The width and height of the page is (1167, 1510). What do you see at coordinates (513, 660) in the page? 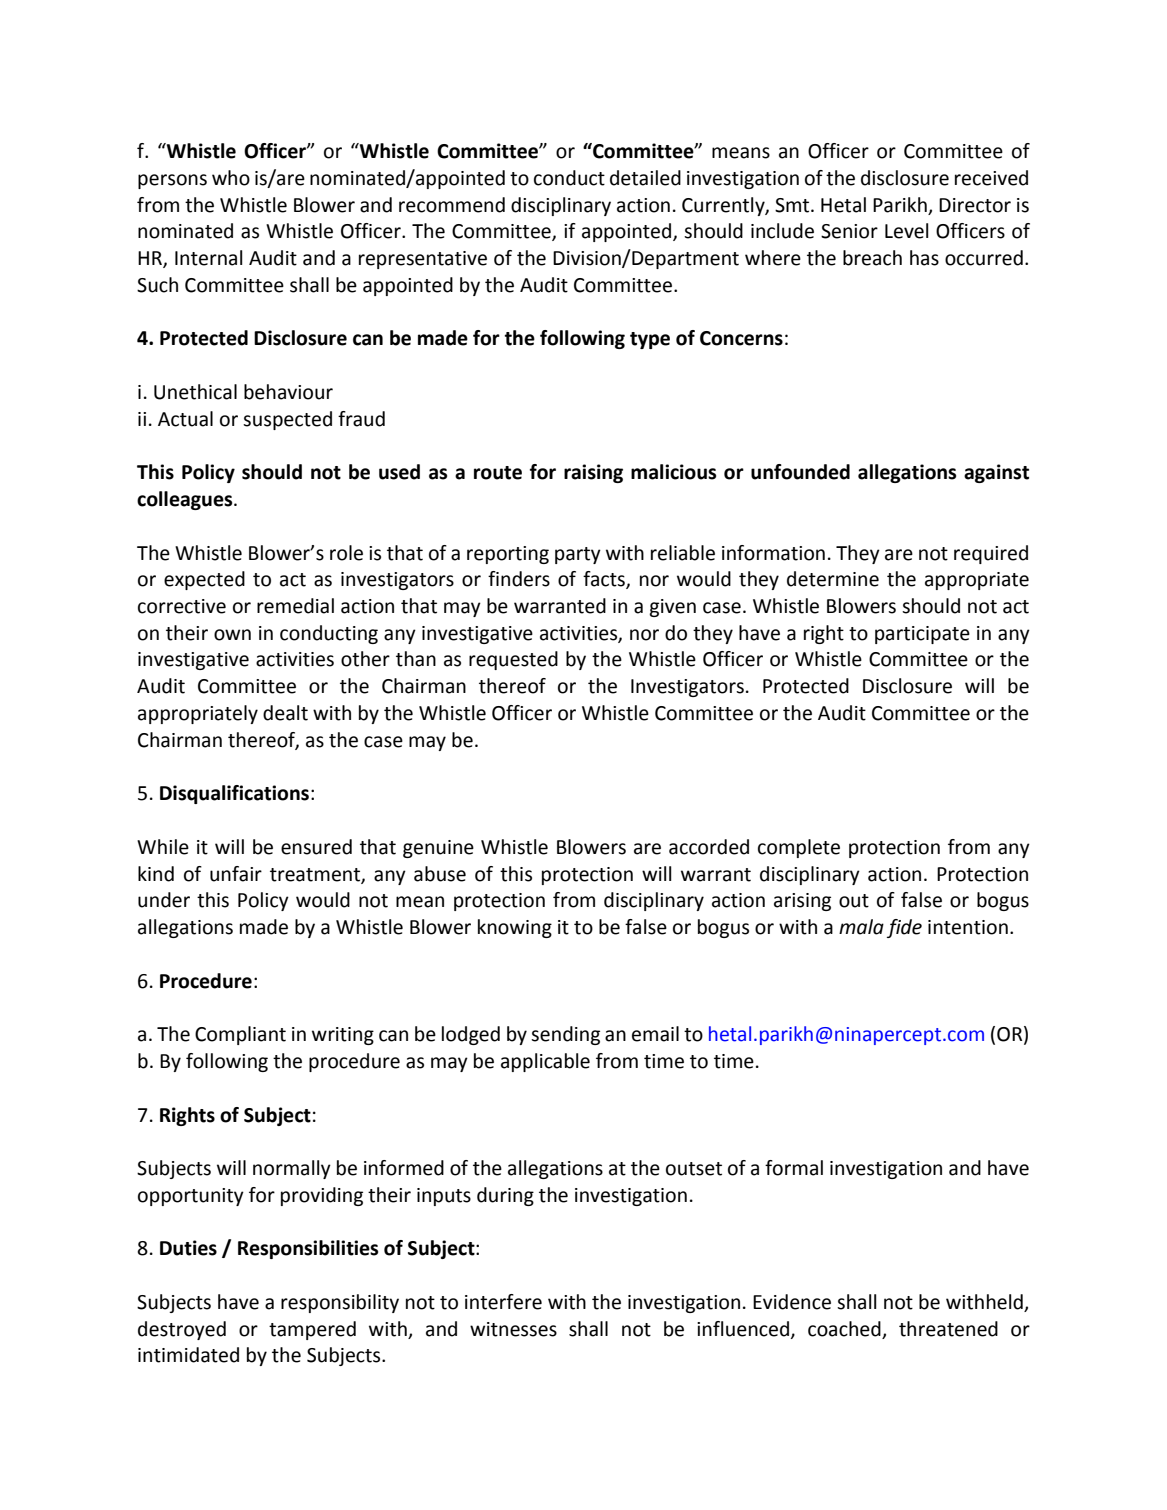
I see `requested` at bounding box center [513, 660].
